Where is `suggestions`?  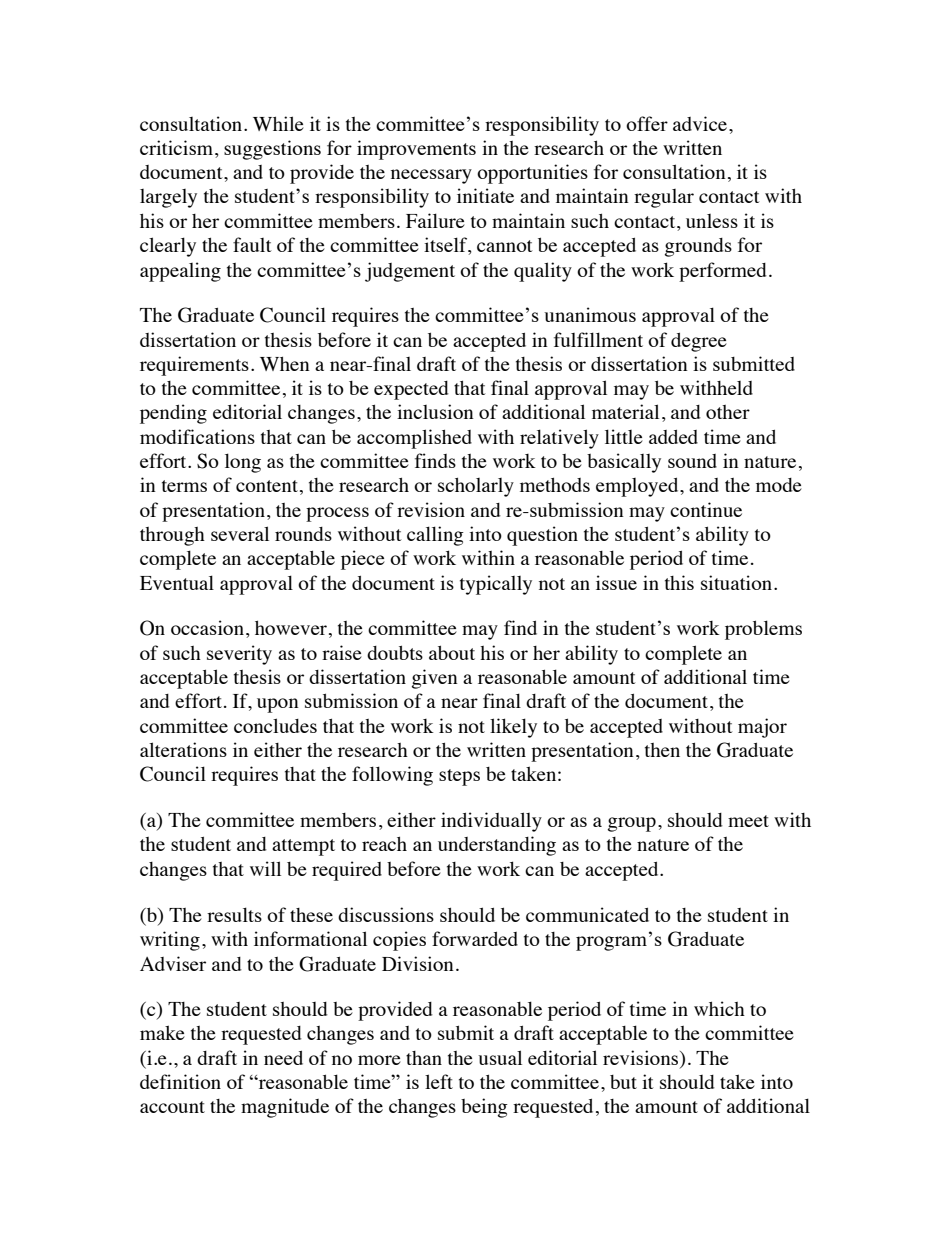
suggestions is located at coordinates (272, 150).
